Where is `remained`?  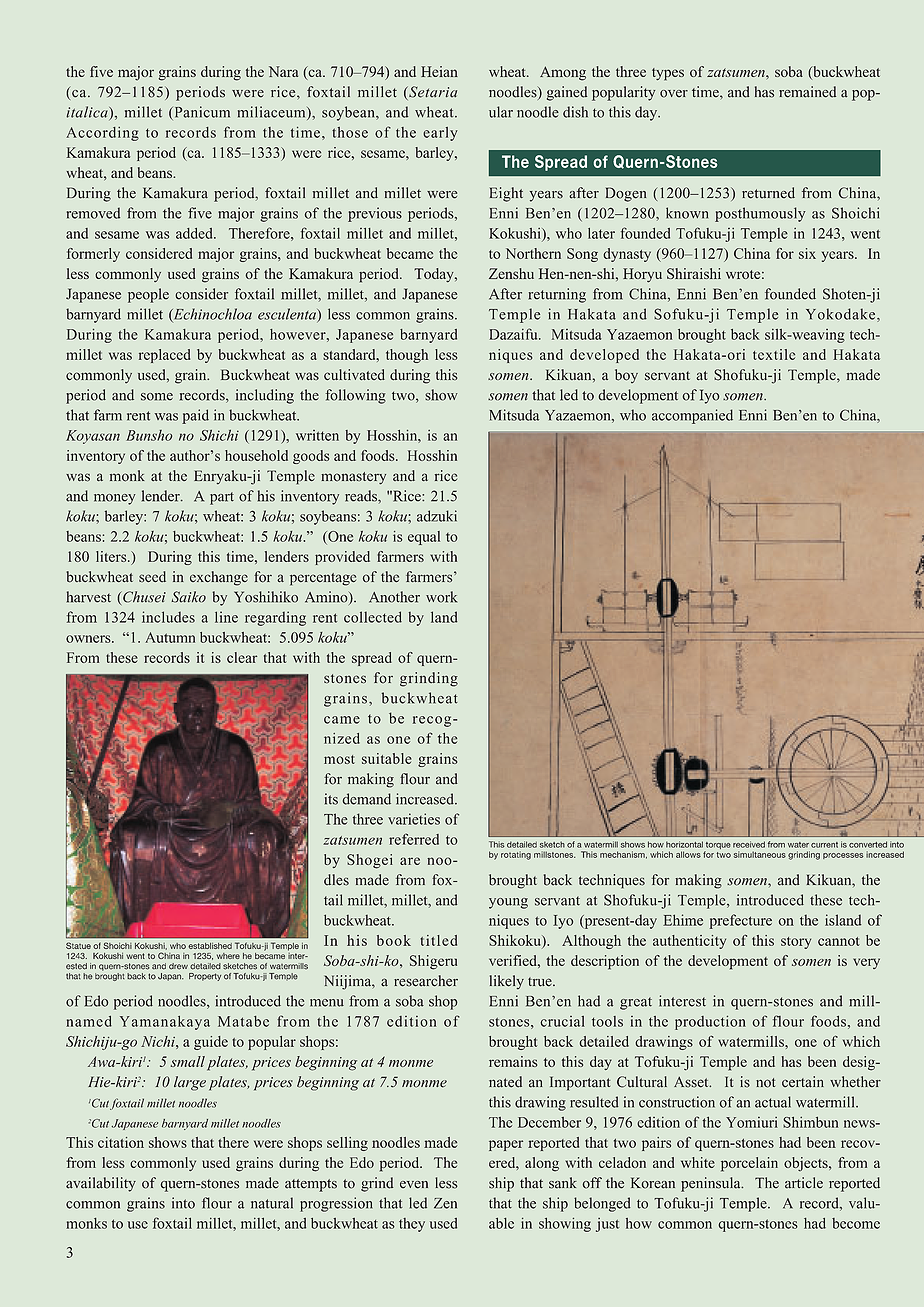
remained is located at coordinates (807, 92).
